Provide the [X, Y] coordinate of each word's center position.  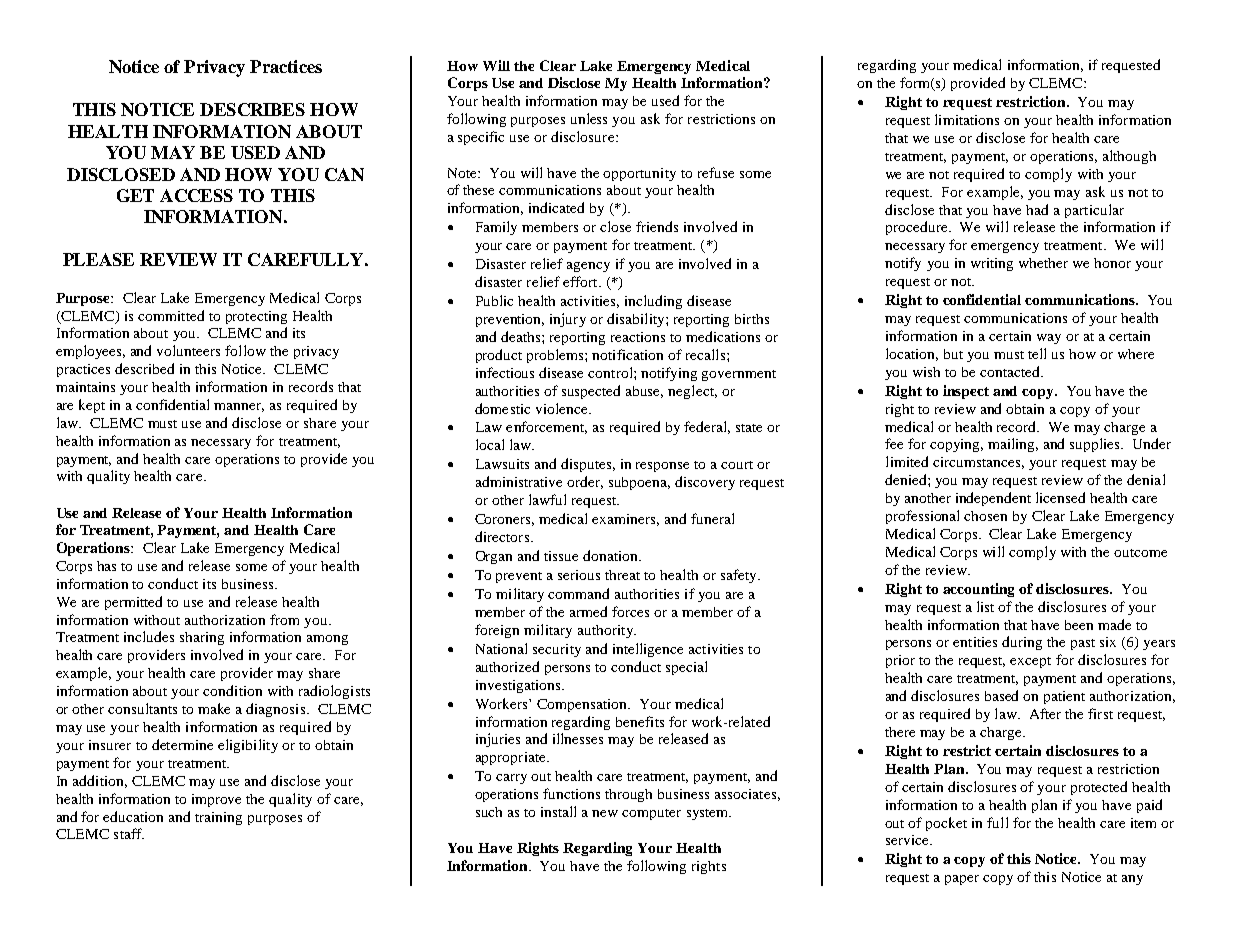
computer [651, 814]
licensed [1060, 497]
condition [232, 690]
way [1049, 339]
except [1030, 662]
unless [589, 118]
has [106, 566]
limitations [967, 119]
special [686, 668]
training [218, 818]
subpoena [639, 483]
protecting [256, 317]
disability [637, 320]
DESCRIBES [252, 109]
